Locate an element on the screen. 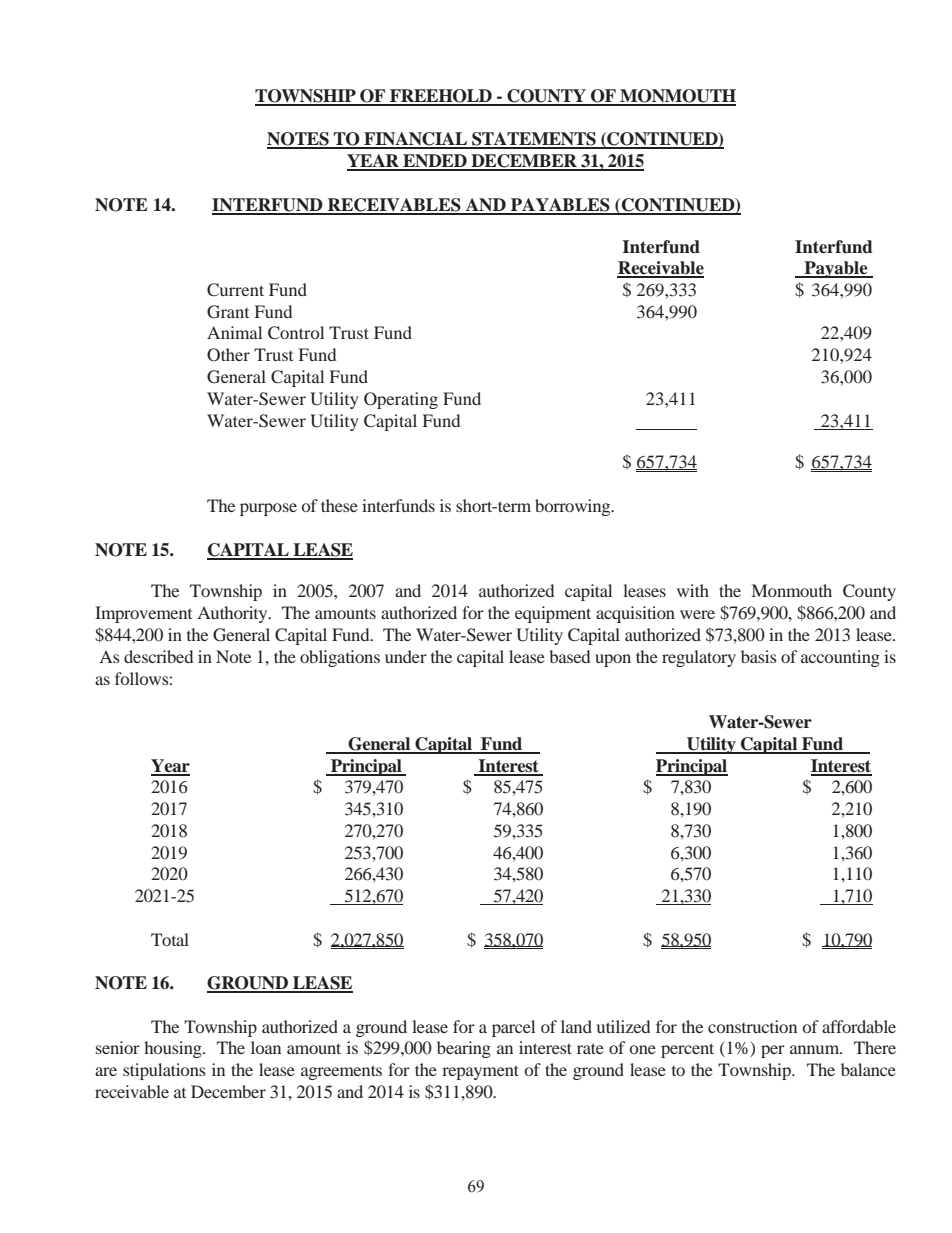  housing is located at coordinates (174, 1049).
